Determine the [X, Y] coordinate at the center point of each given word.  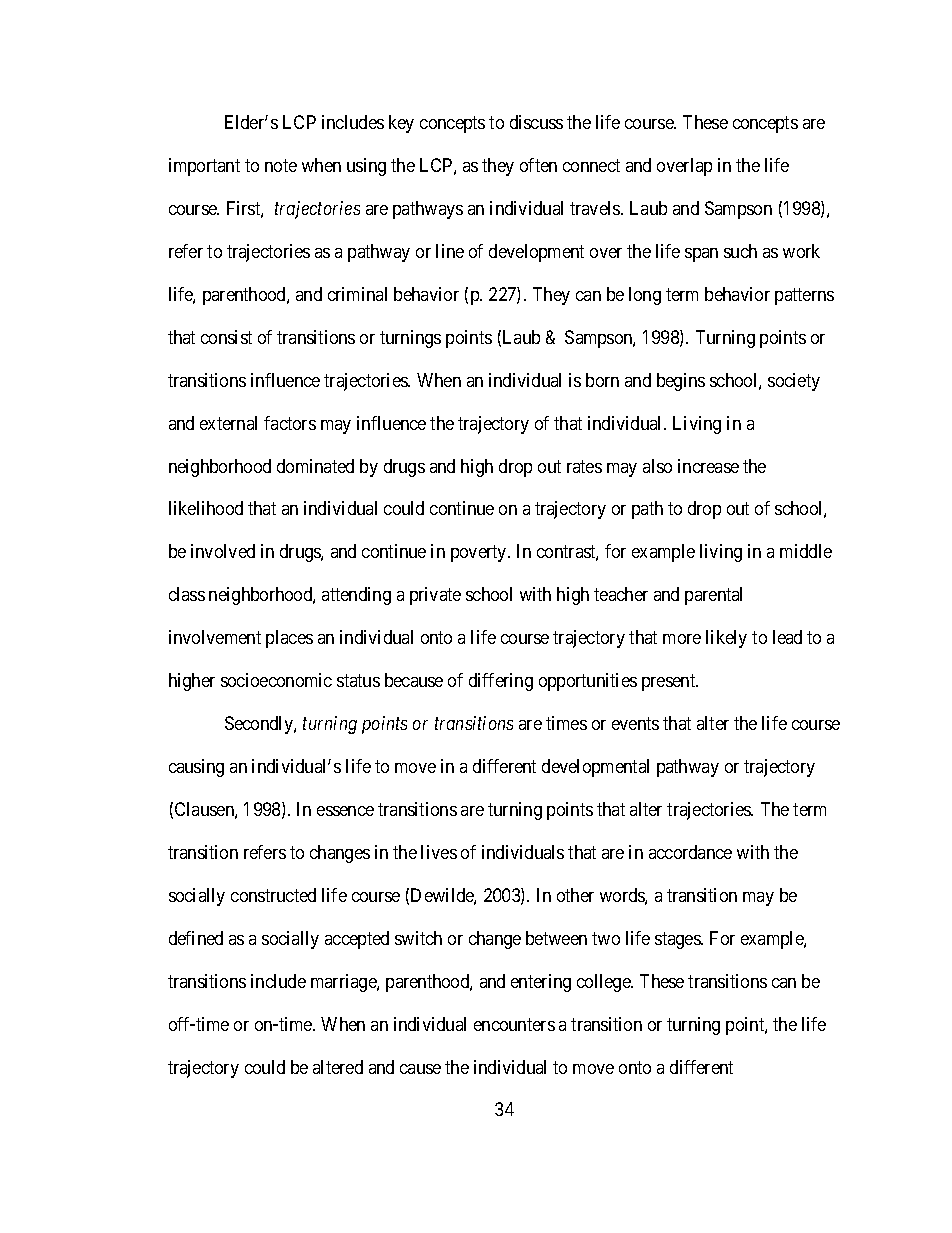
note [281, 165]
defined [196, 938]
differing [501, 682]
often [538, 165]
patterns [804, 296]
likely [726, 639]
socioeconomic [276, 680]
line [450, 251]
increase [708, 466]
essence [345, 811]
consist [226, 337]
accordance [690, 852]
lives [439, 852]
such [740, 251]
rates [584, 466]
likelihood [206, 508]
